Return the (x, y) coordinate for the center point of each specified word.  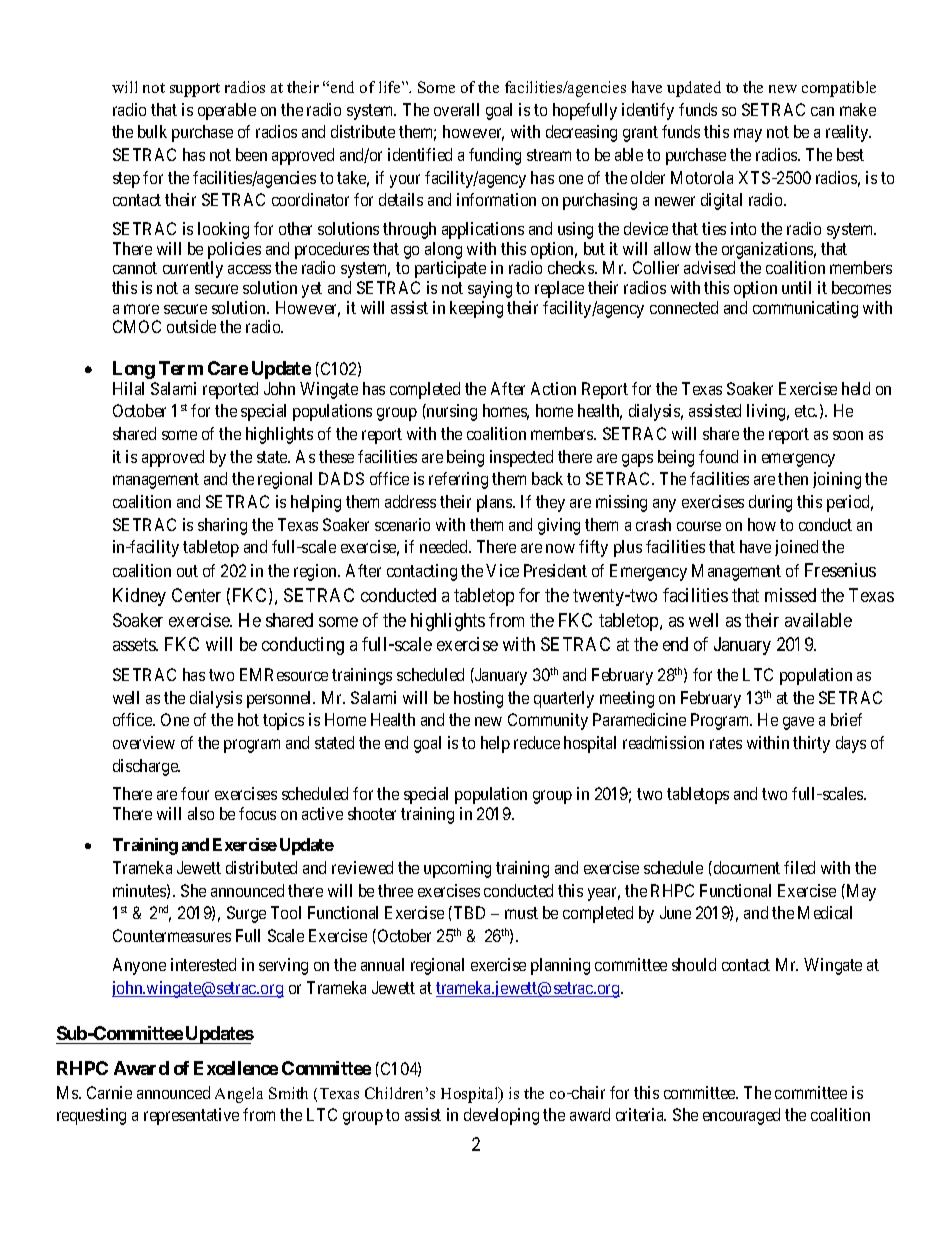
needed (445, 546)
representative (191, 1116)
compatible (839, 89)
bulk (152, 131)
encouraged (741, 1116)
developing (501, 1116)
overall (456, 109)
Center (196, 595)
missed (790, 595)
